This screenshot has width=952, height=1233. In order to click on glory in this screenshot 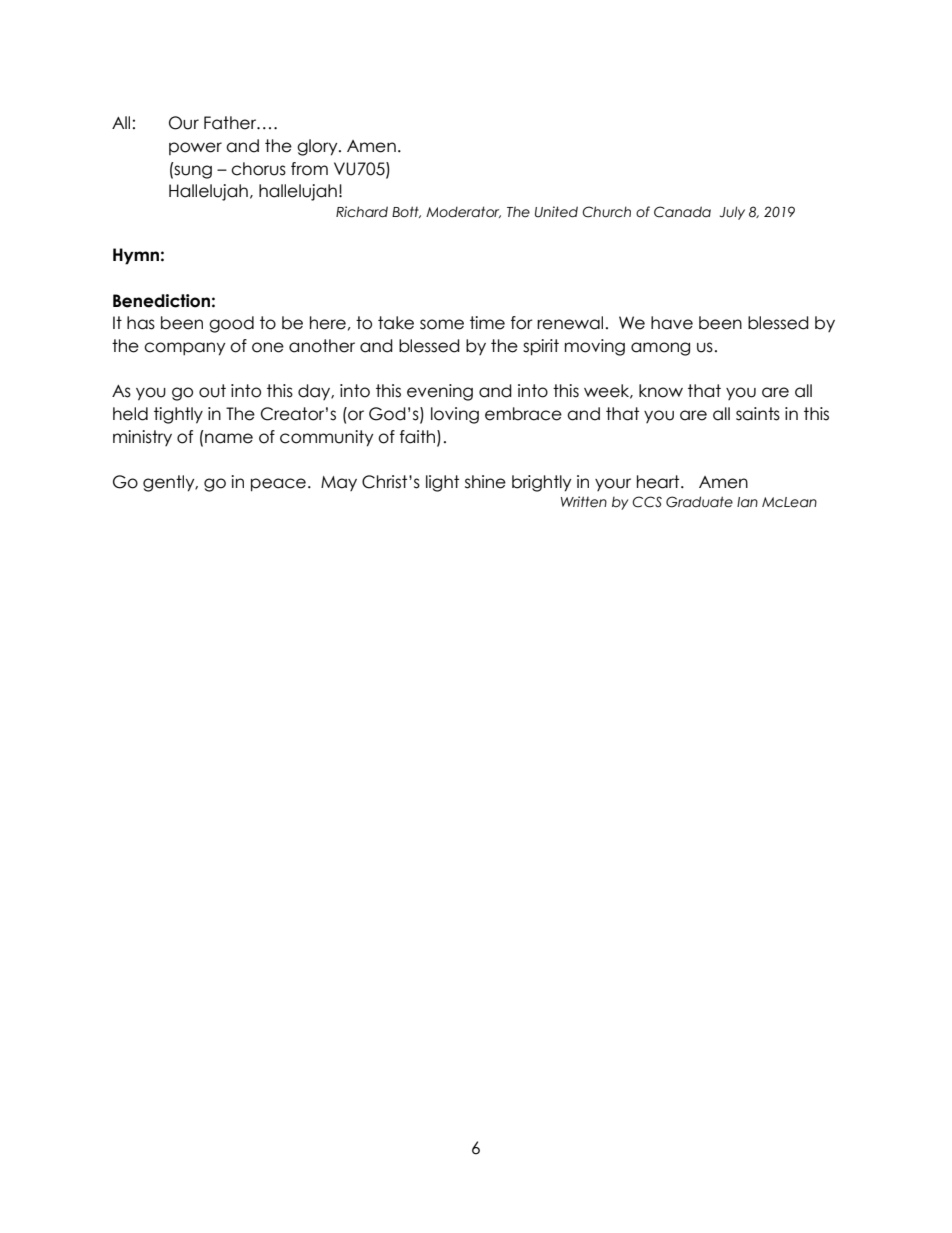, I will do `click(318, 147)`.
